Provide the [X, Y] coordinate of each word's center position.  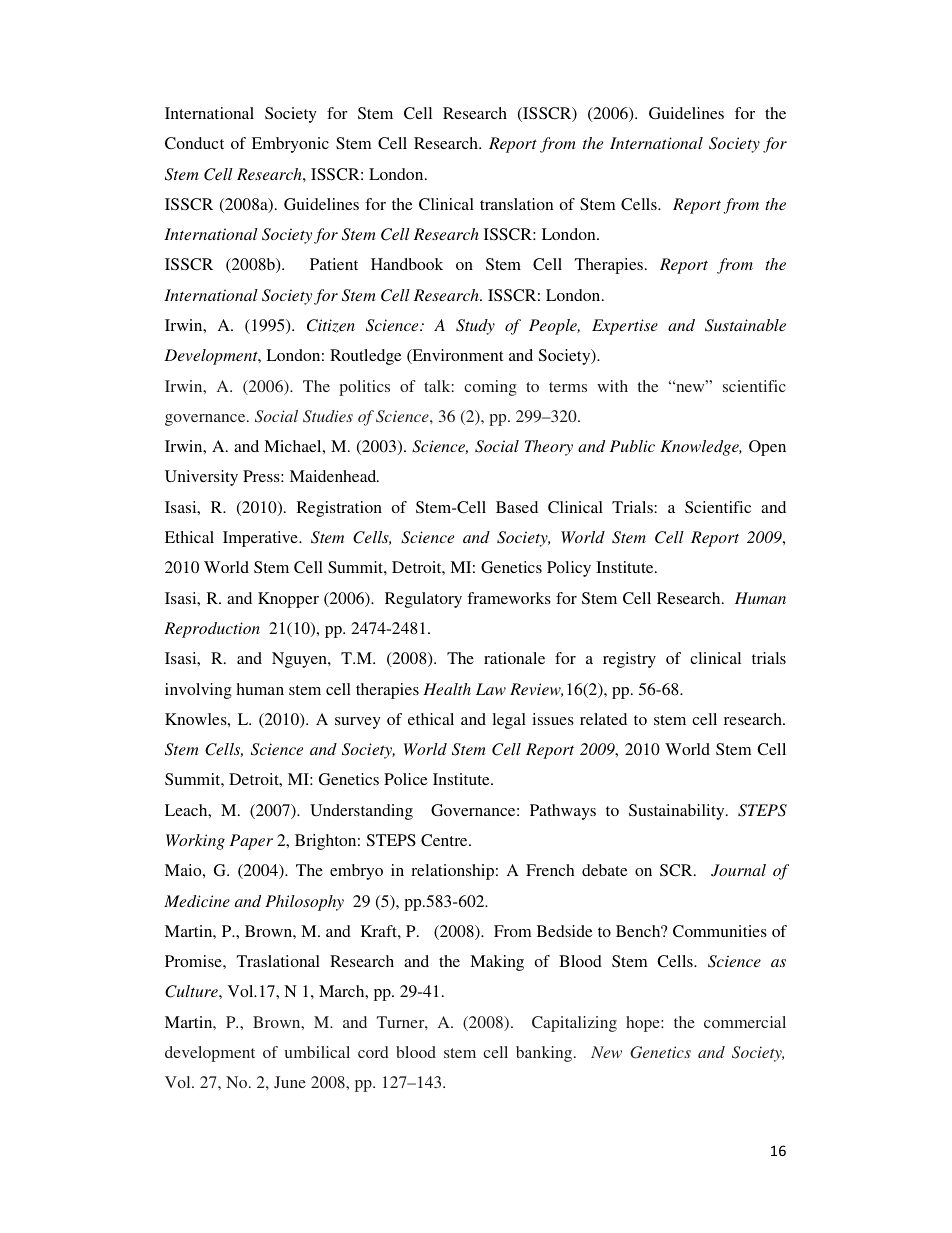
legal [509, 721]
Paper [251, 842]
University [201, 478]
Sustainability [678, 812]
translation [516, 204]
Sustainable [745, 325]
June [290, 1082]
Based [517, 507]
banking [545, 1054]
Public [632, 446]
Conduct [194, 143]
